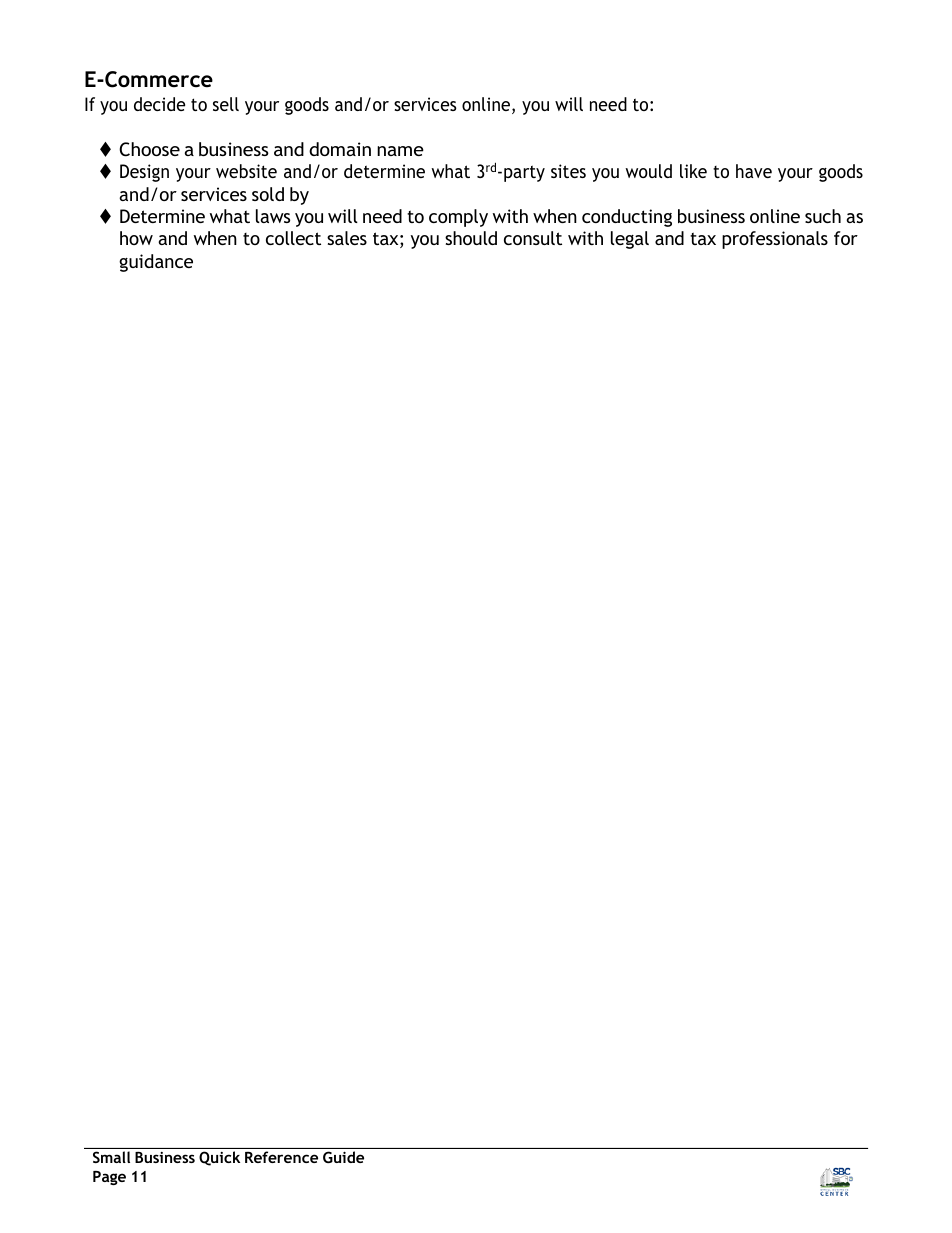  Describe the element at coordinates (156, 263) in the screenshot. I see `guidance` at that location.
